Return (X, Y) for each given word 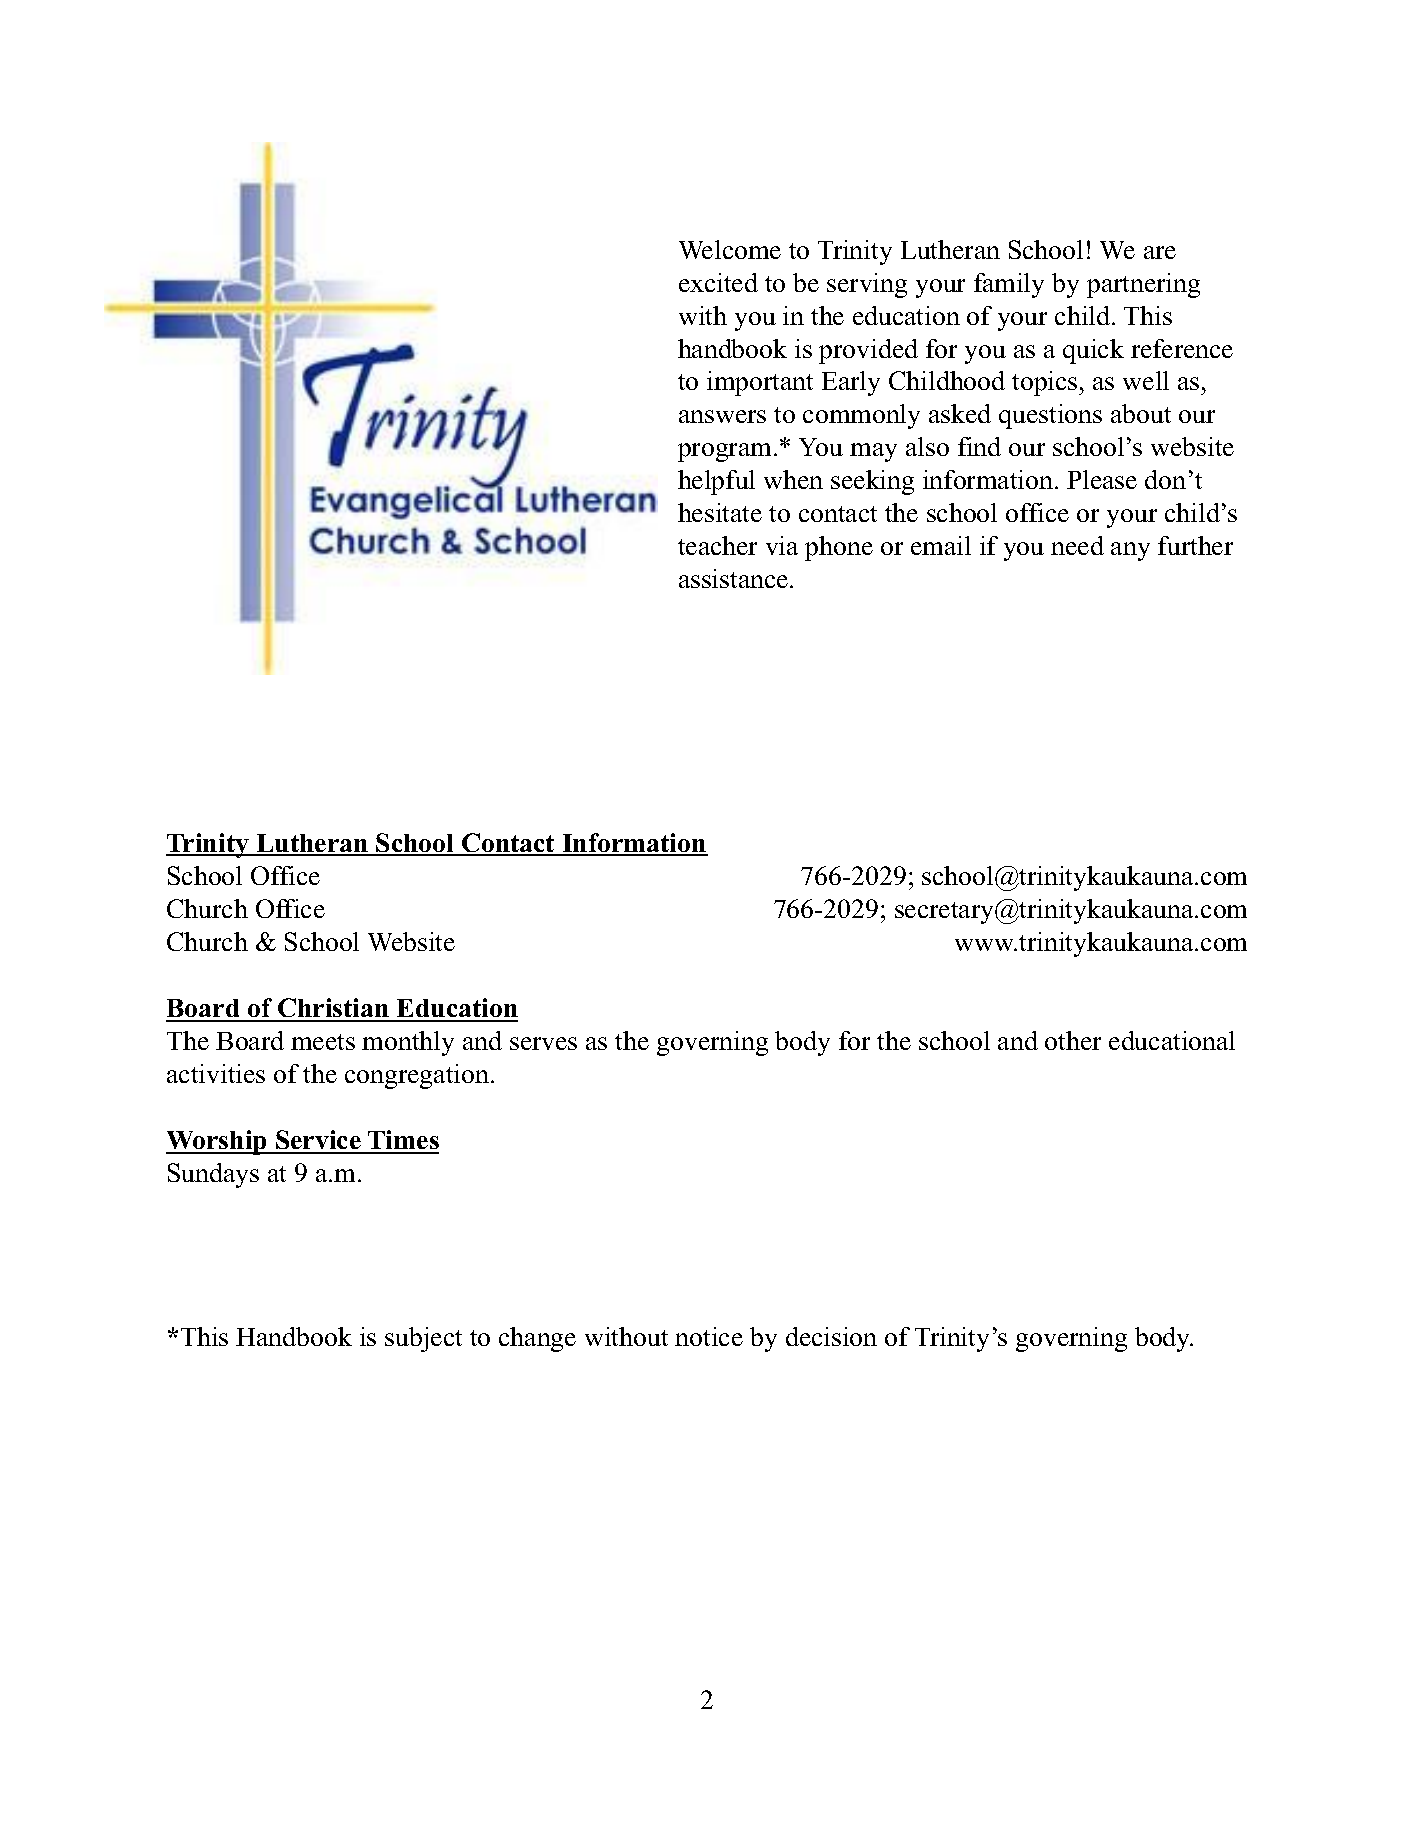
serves (543, 1043)
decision (831, 1336)
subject (423, 1339)
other (1073, 1040)
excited (718, 282)
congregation (417, 1076)
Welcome (730, 249)
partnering (1143, 285)
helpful (716, 482)
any (1130, 551)
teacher (717, 545)
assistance (735, 578)
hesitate (720, 512)
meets (323, 1042)
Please (1102, 479)
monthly (408, 1043)
